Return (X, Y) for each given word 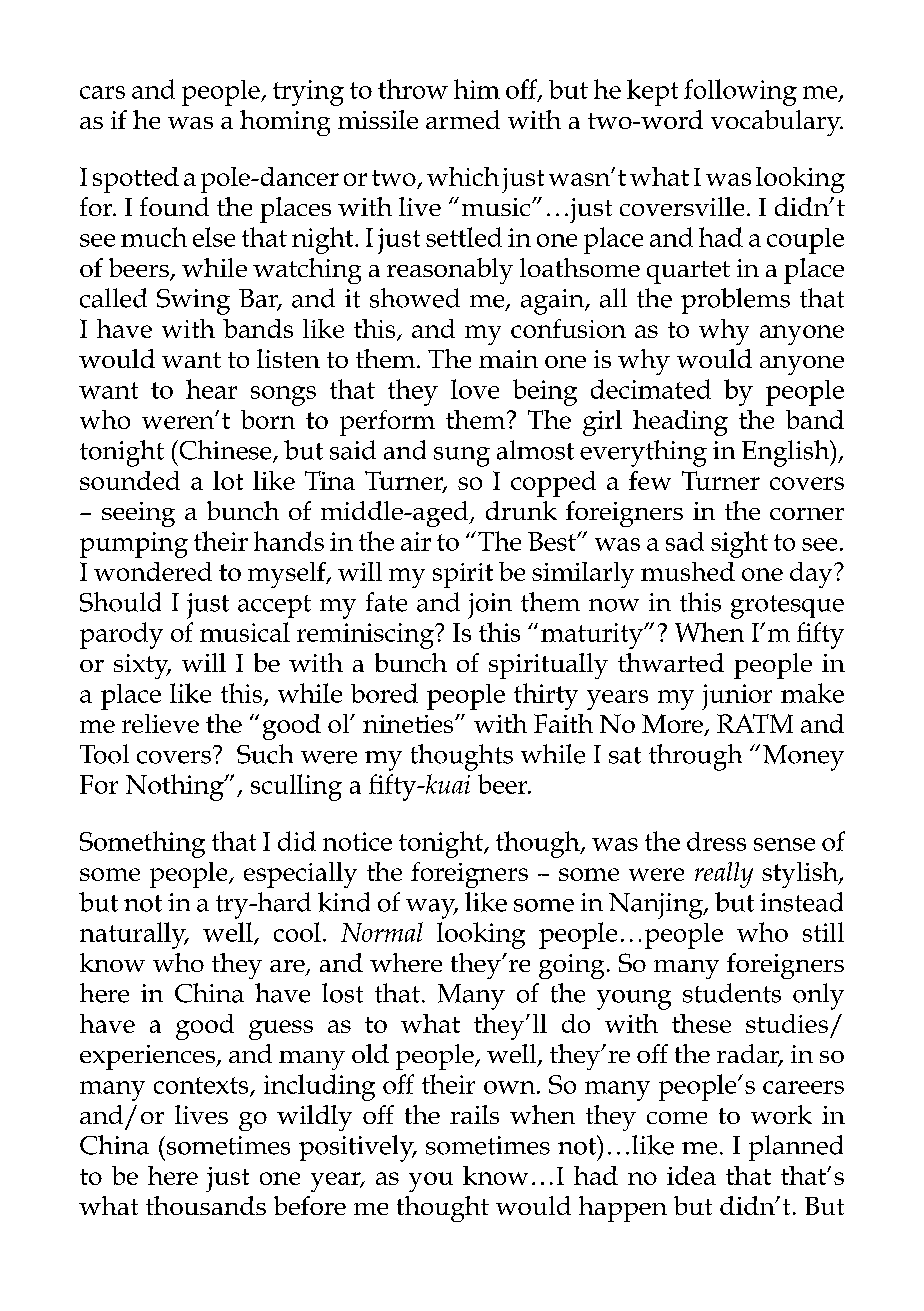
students (732, 993)
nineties (409, 724)
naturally (134, 935)
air (416, 541)
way (432, 909)
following (740, 92)
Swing (193, 302)
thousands (206, 1205)
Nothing (176, 787)
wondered (153, 571)
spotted (136, 180)
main (508, 359)
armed (463, 119)
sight (739, 544)
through (695, 757)
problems (735, 301)
